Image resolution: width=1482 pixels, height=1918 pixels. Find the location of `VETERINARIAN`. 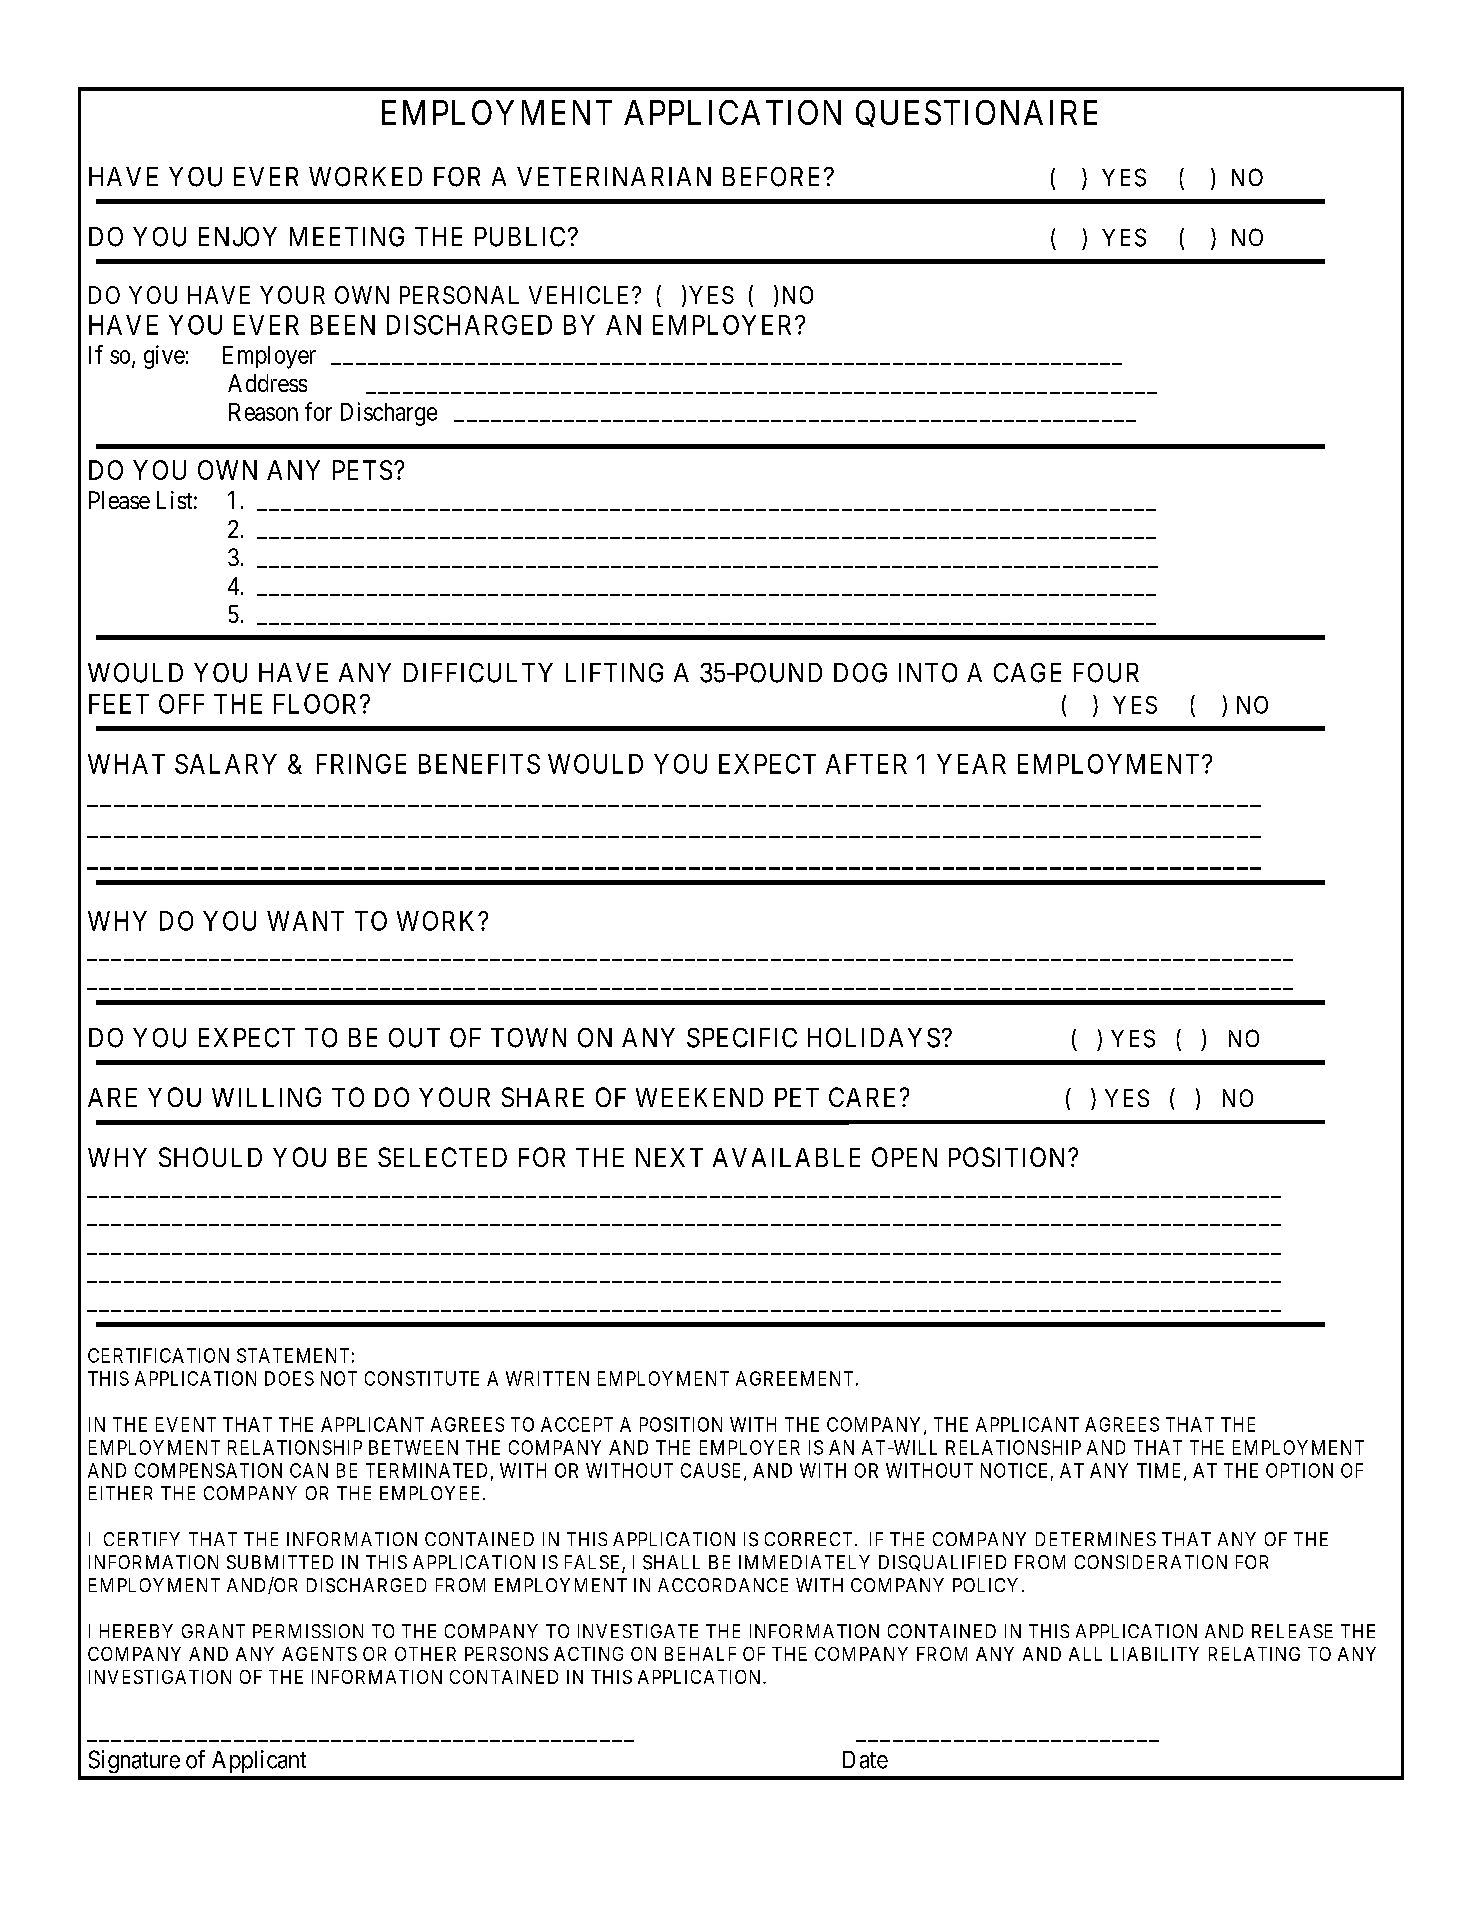

VETERINARIAN is located at coordinates (614, 176).
